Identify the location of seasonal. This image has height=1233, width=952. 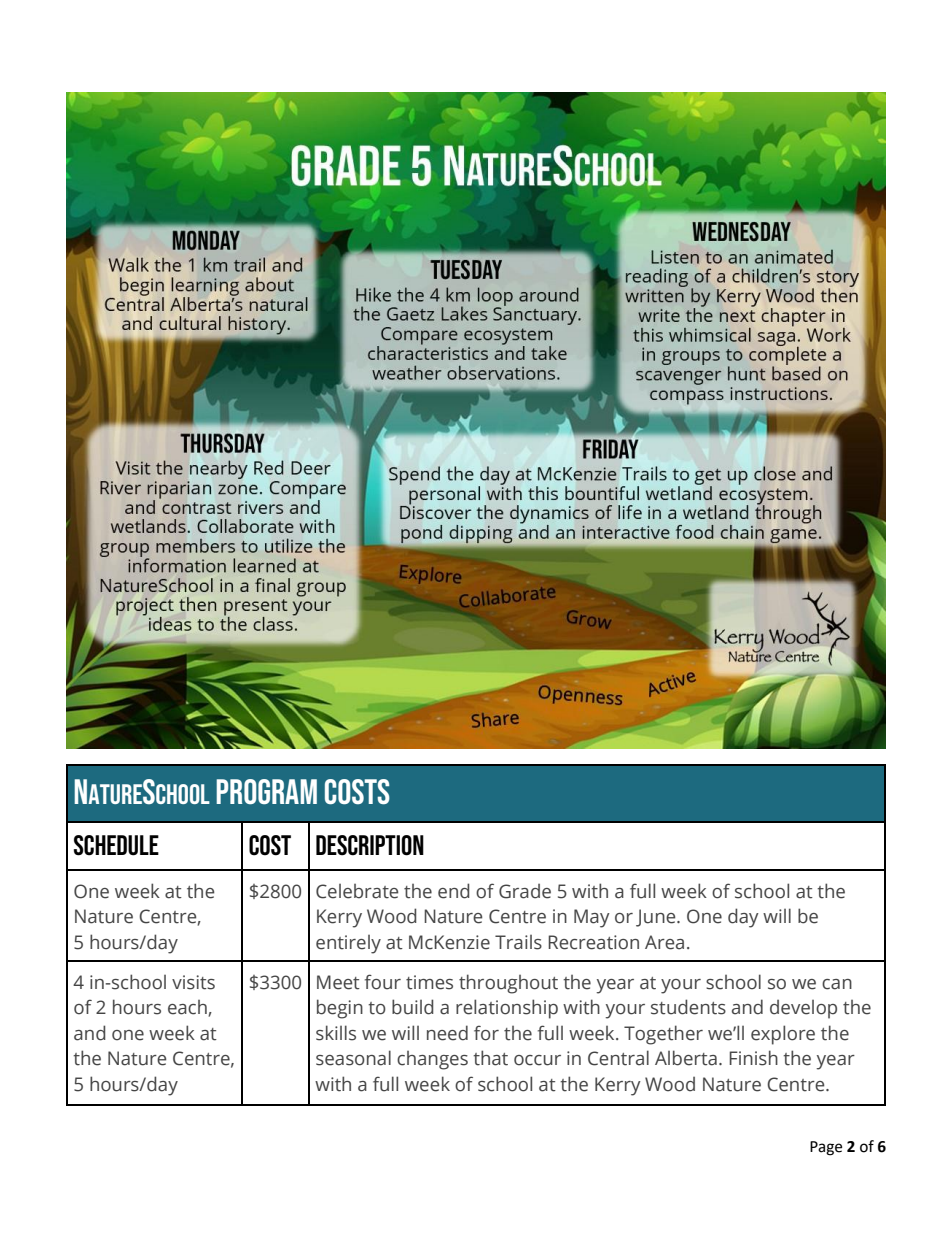
(353, 1058).
